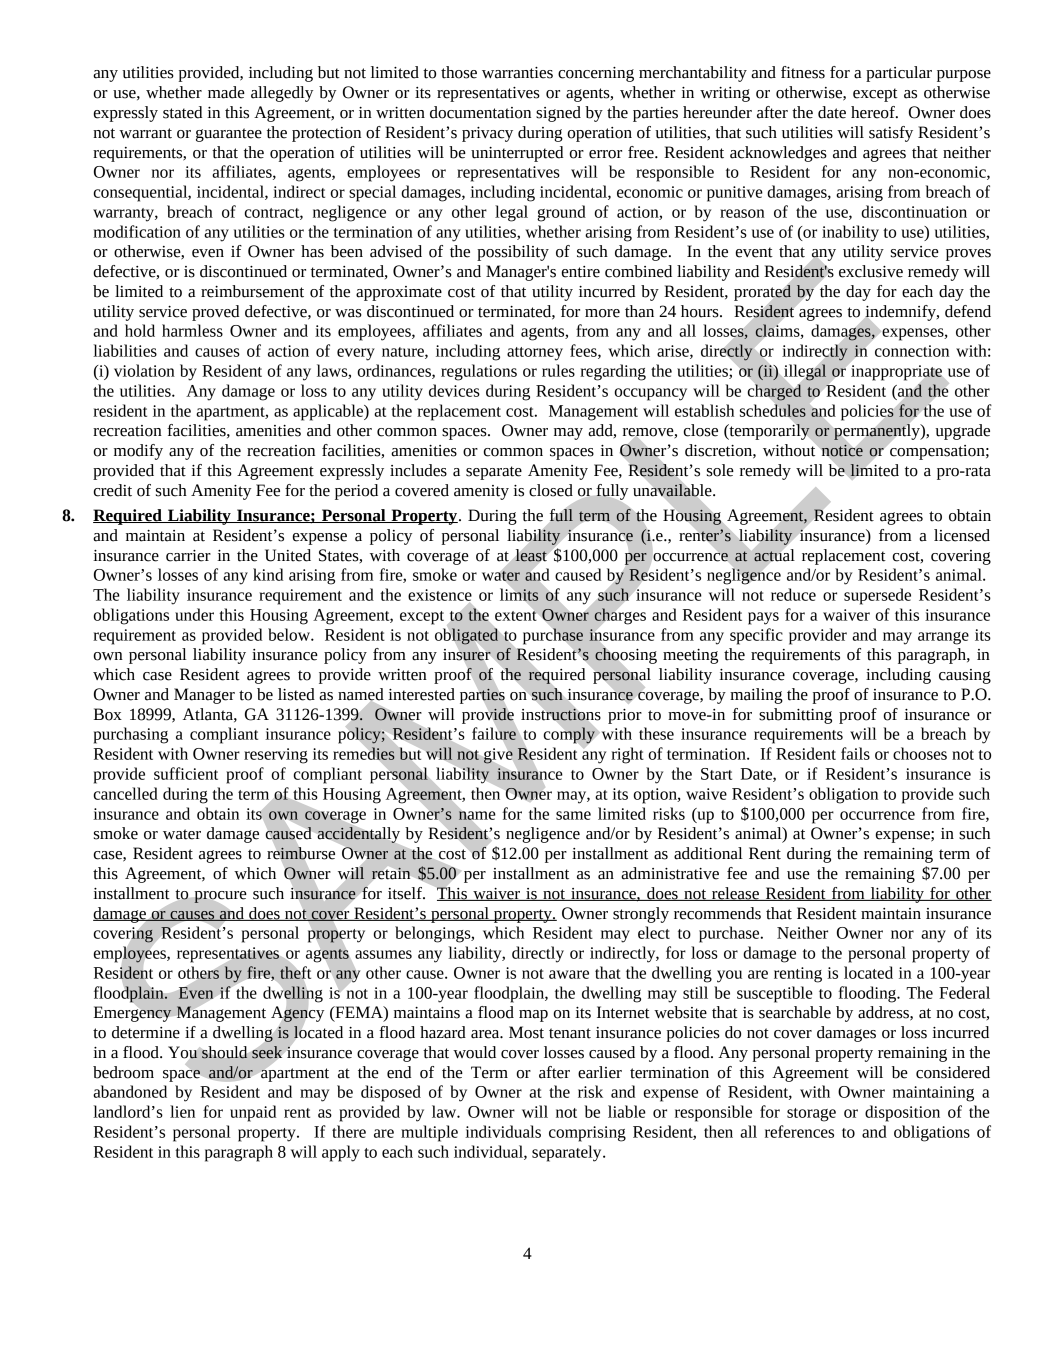  Describe the element at coordinates (558, 114) in the screenshot. I see `signed` at that location.
